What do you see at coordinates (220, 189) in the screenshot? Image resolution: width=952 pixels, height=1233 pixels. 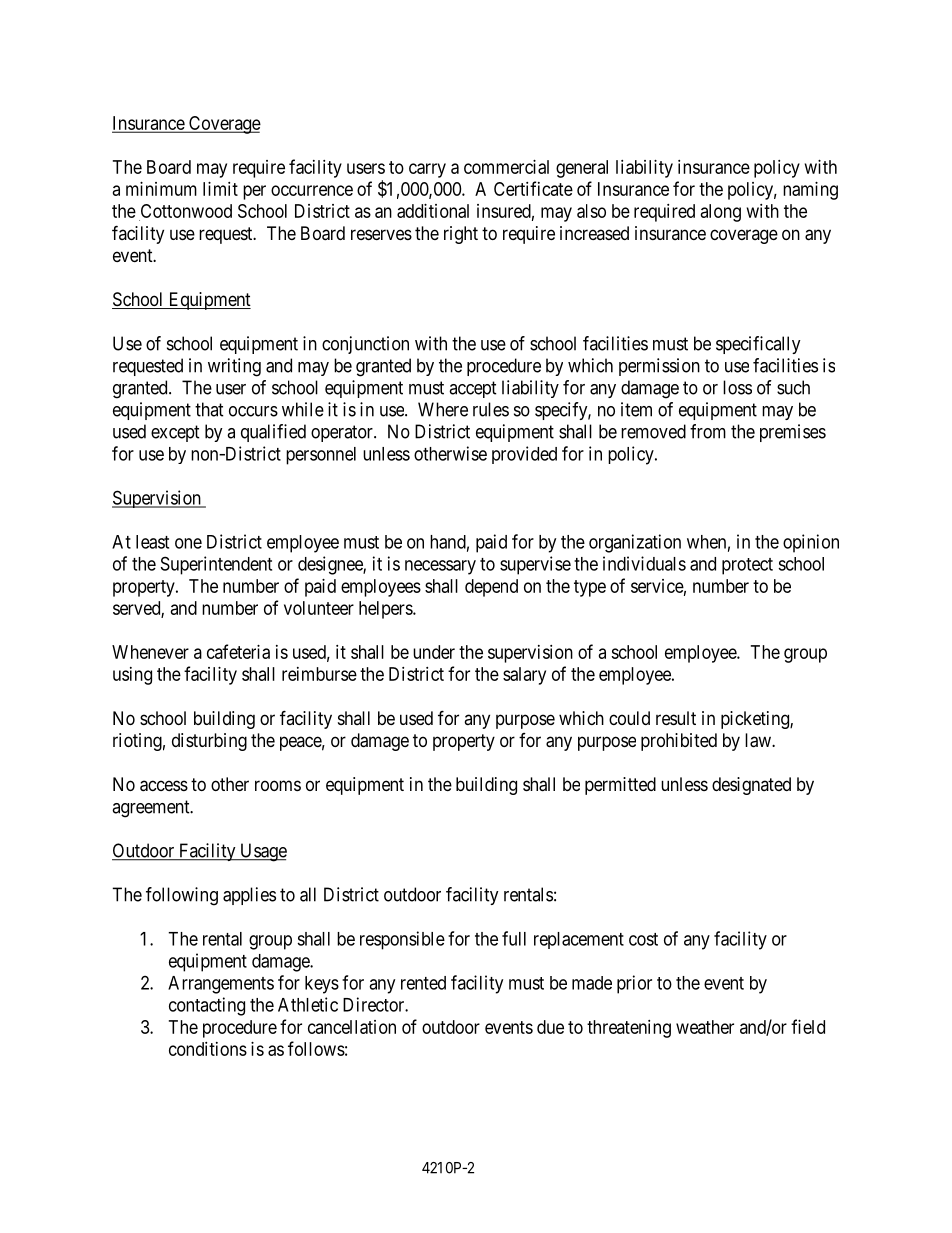 I see `limit` at bounding box center [220, 189].
